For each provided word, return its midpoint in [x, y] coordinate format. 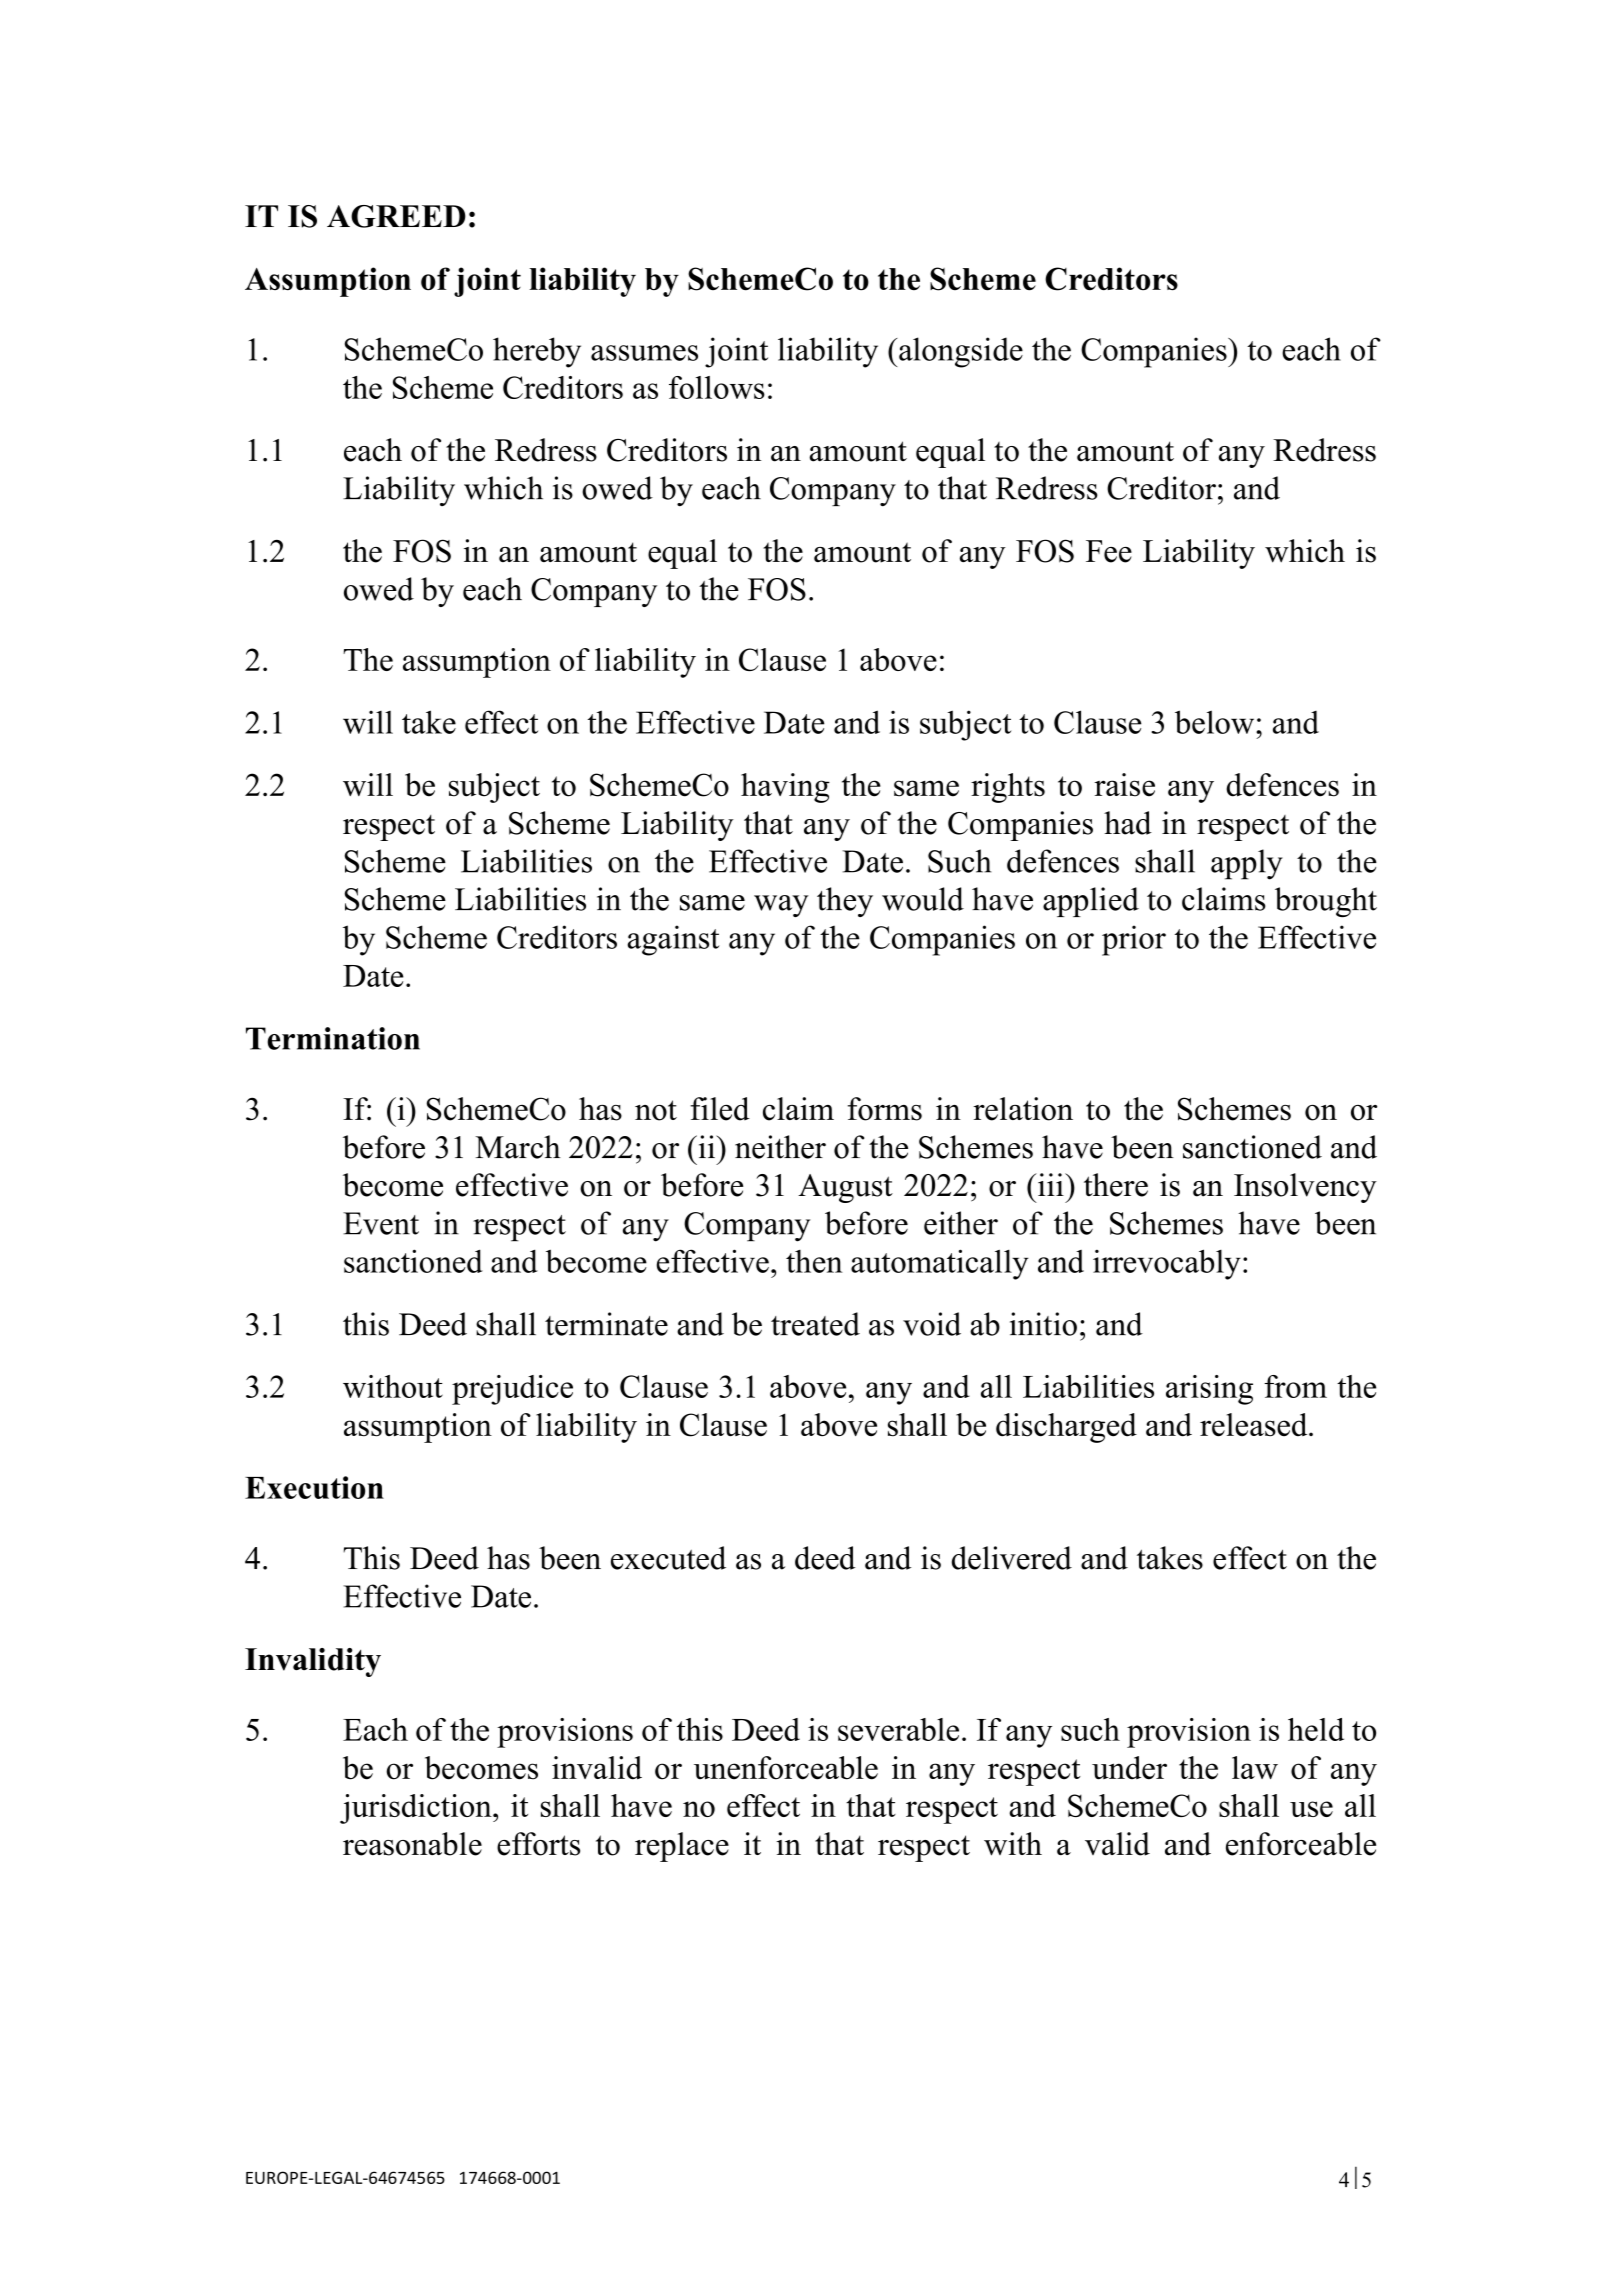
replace [682, 1847]
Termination [333, 1038]
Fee [1109, 551]
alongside [961, 352]
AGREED [396, 216]
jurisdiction [417, 1809]
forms [885, 1109]
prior [1134, 940]
